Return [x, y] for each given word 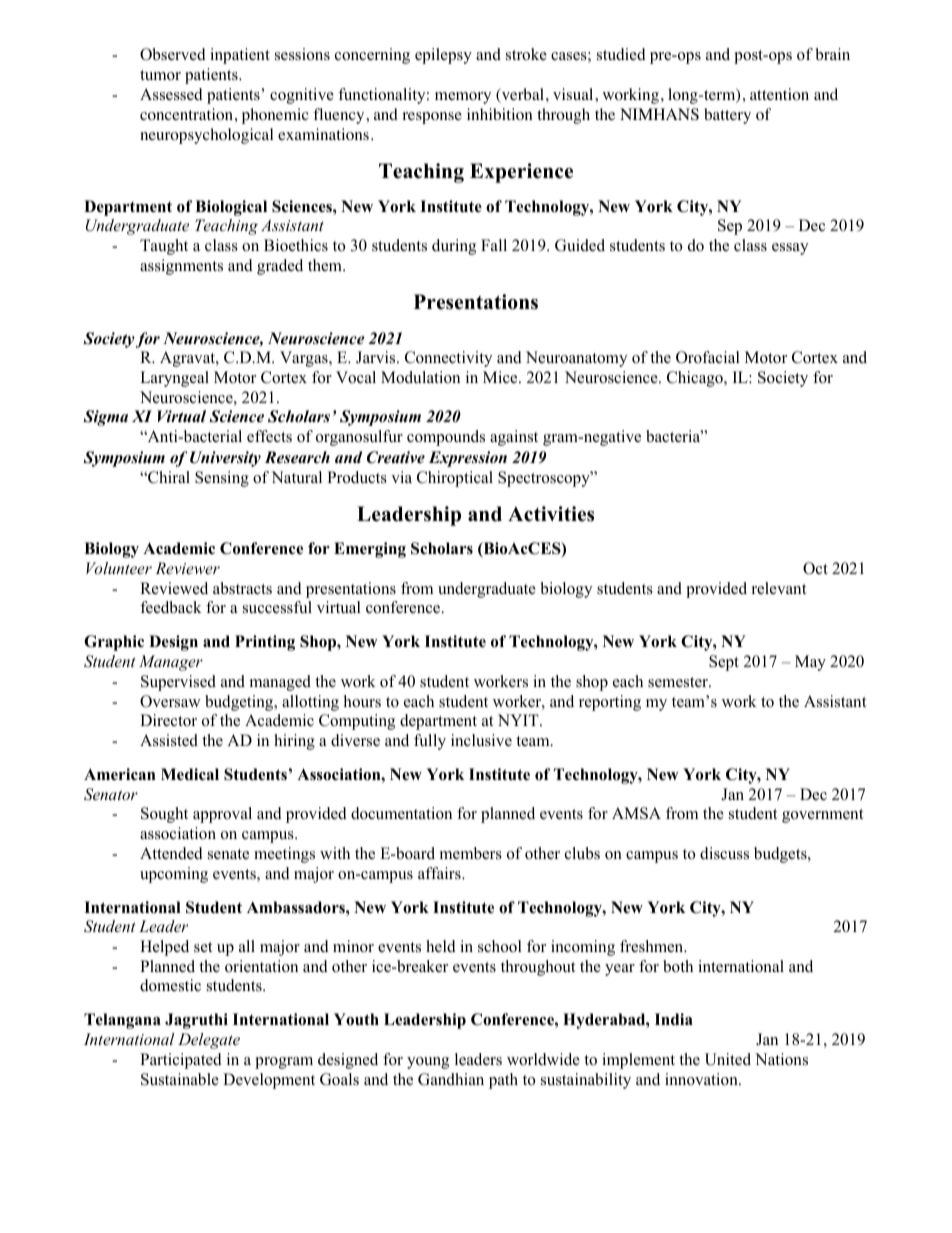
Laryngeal [174, 379]
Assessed [171, 94]
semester [679, 682]
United [728, 1059]
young [428, 1063]
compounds [446, 438]
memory [463, 98]
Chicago [696, 379]
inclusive [481, 740]
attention [779, 94]
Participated [181, 1061]
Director [168, 720]
